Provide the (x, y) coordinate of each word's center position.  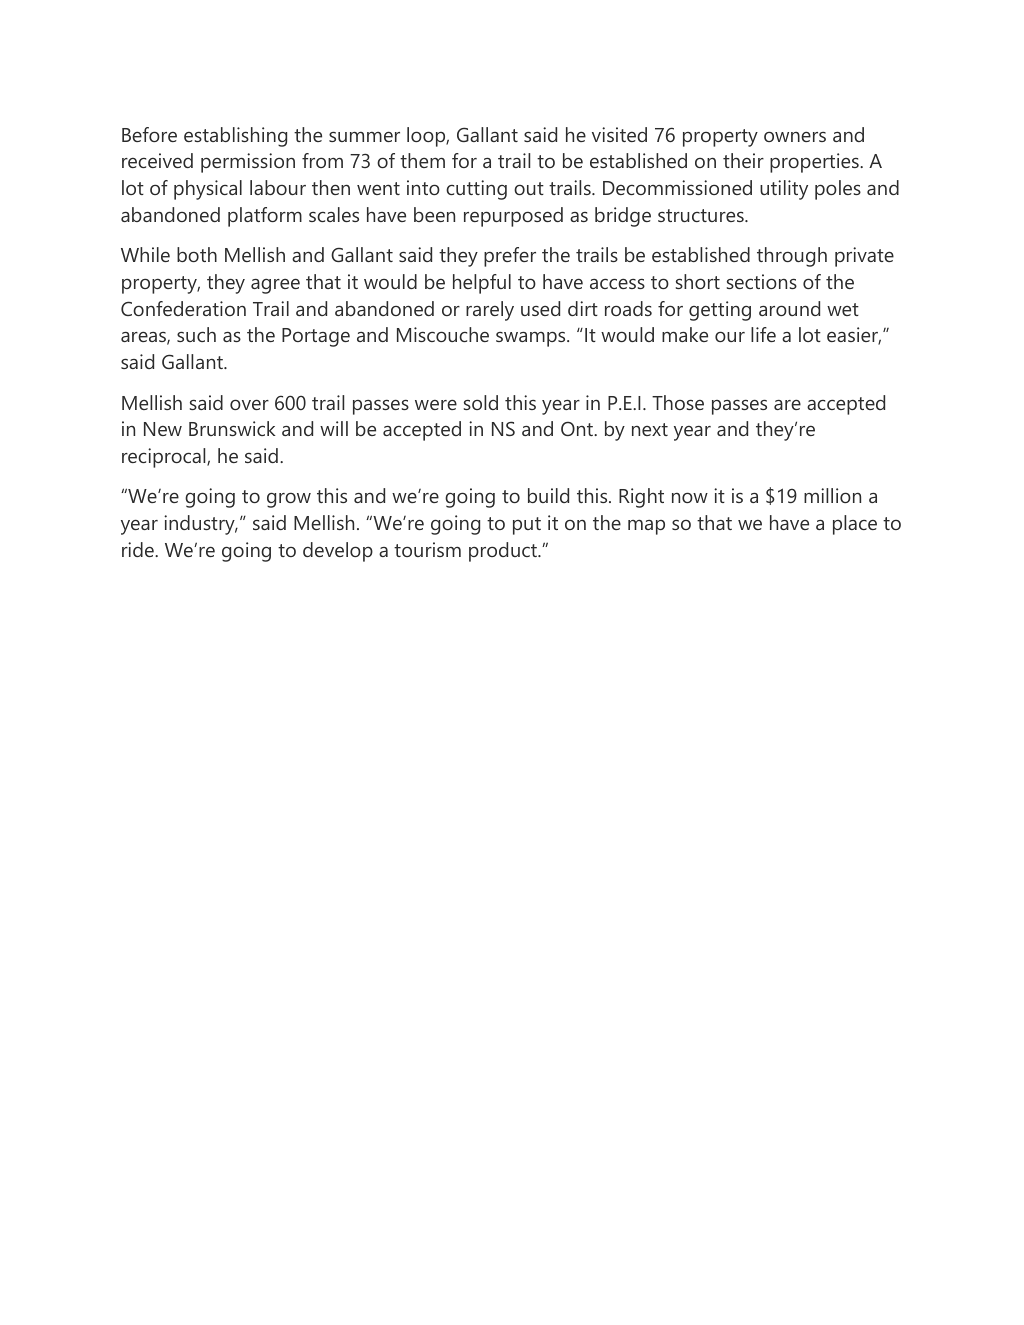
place (855, 525)
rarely (490, 311)
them (422, 160)
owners (795, 136)
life (763, 334)
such (196, 334)
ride (139, 549)
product (504, 552)
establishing (235, 137)
